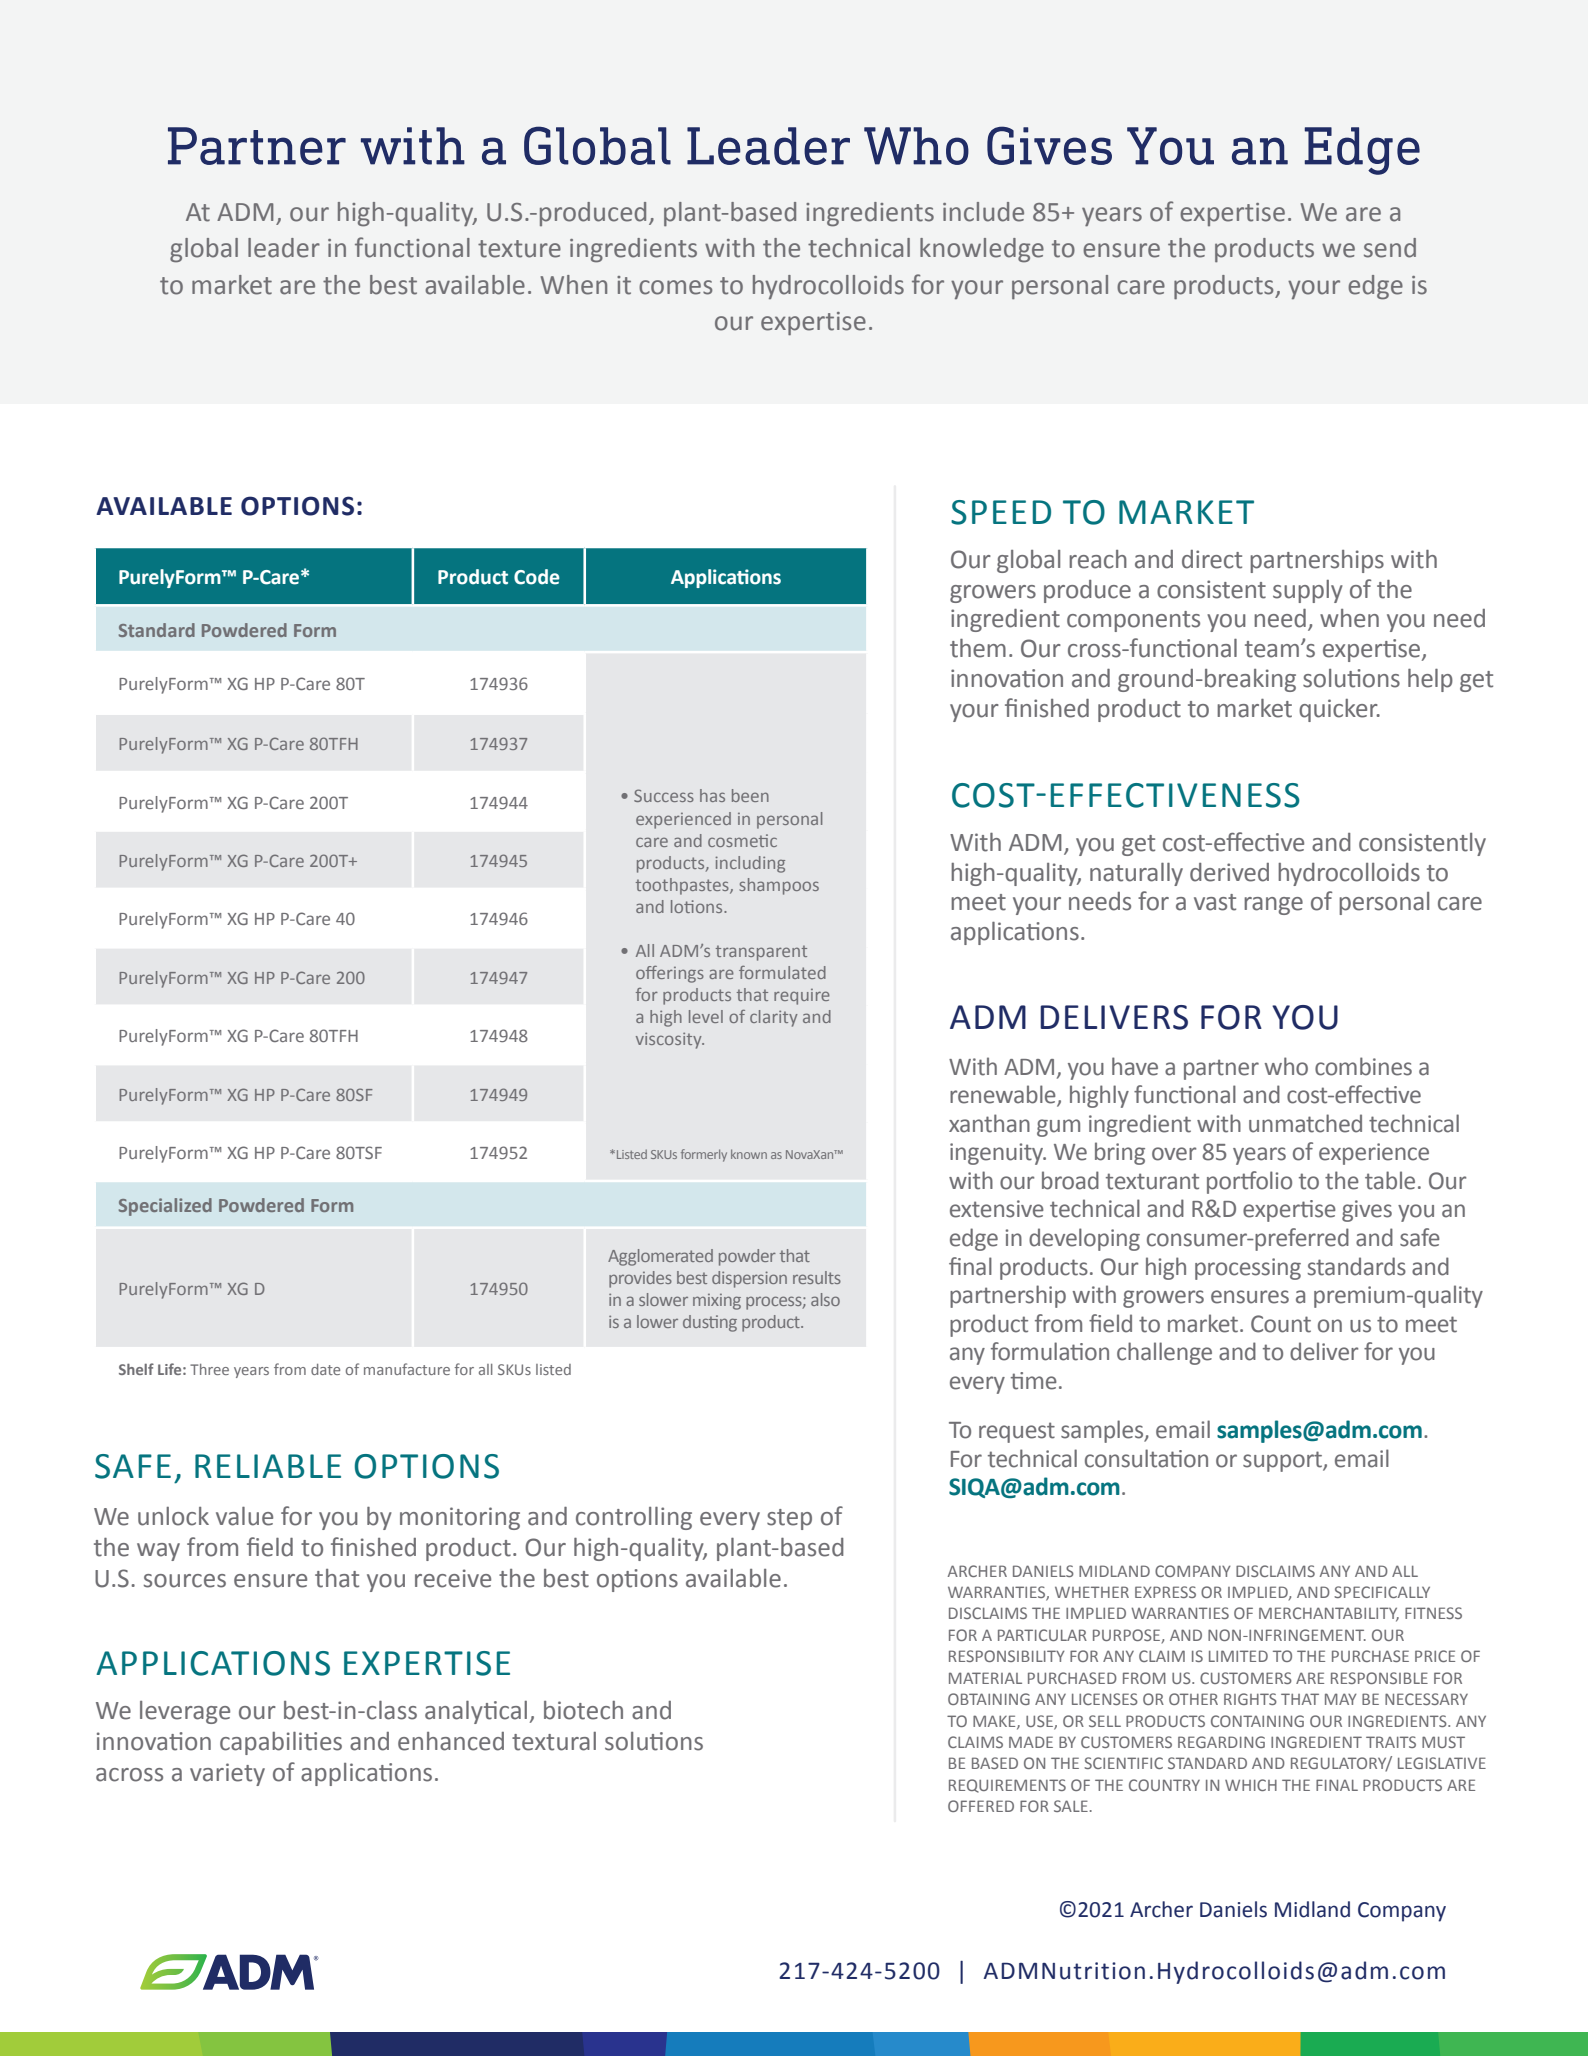  What do you see at coordinates (981, 1806) in the screenshot?
I see `OFFERED` at bounding box center [981, 1806].
